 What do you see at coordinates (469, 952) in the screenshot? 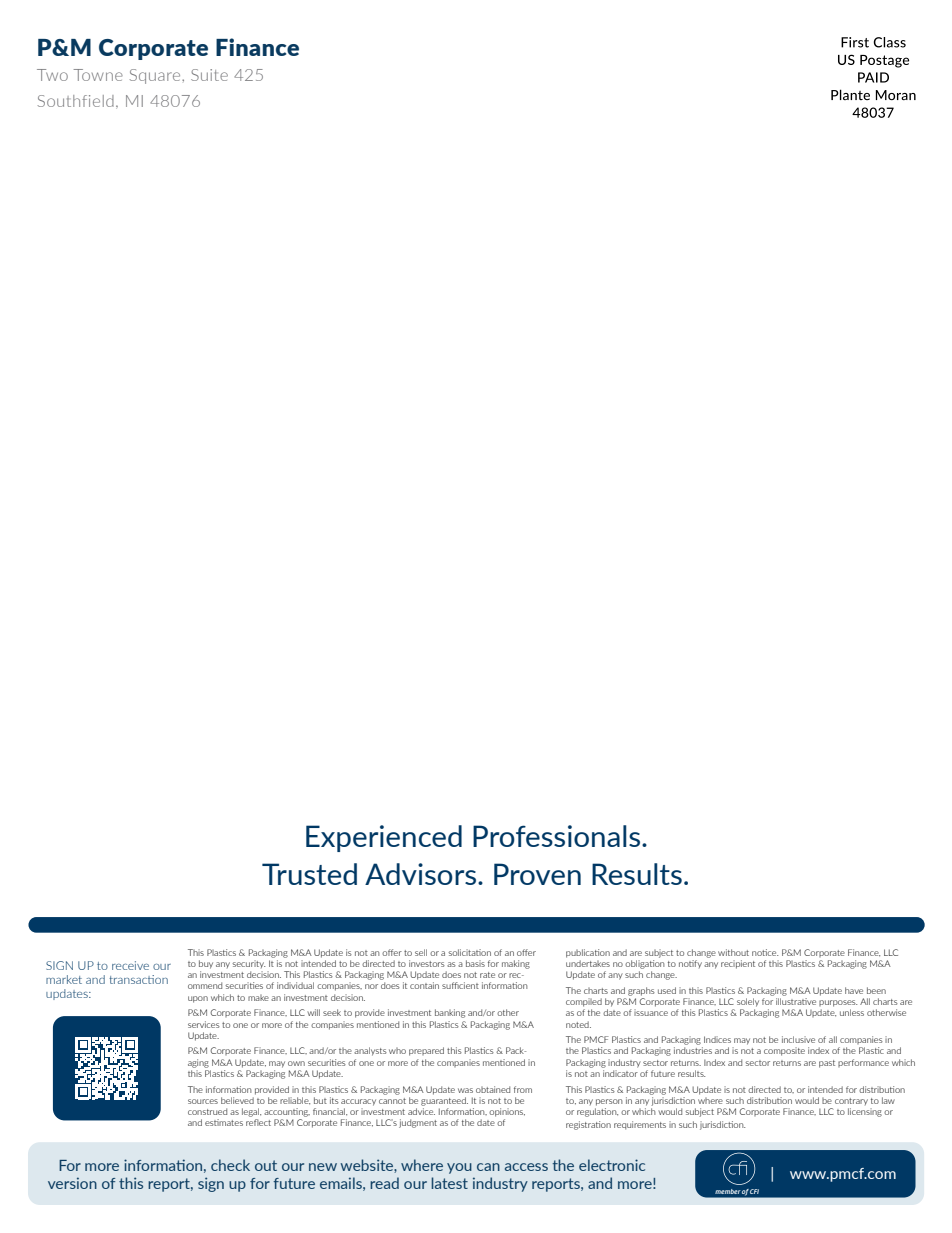
I see `solicitation` at bounding box center [469, 952].
